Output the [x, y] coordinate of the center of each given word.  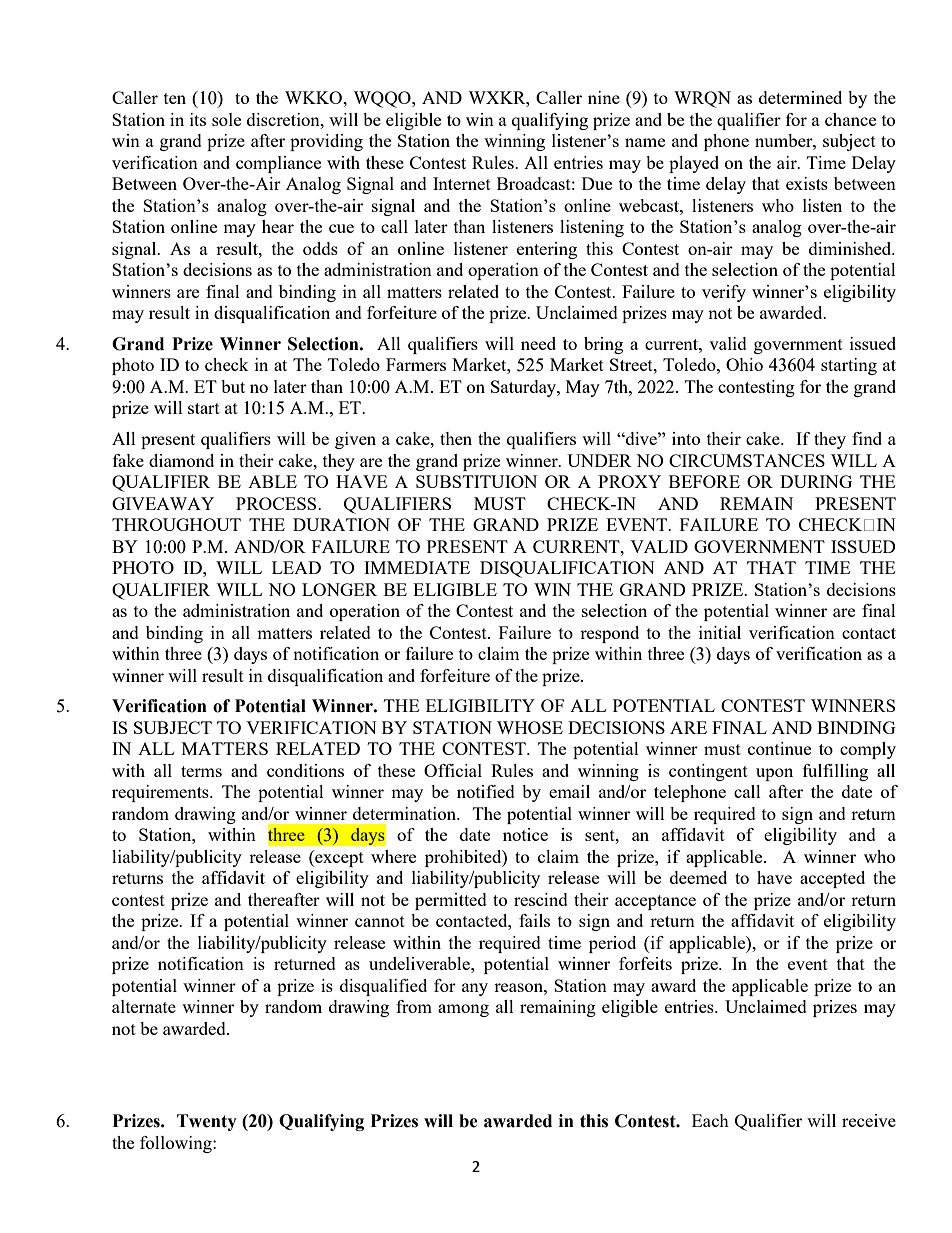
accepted [832, 879]
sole [226, 119]
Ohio [744, 364]
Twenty [207, 1122]
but [233, 386]
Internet [462, 183]
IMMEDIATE [417, 567]
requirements [161, 793]
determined [800, 97]
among [463, 1010]
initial [720, 632]
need [538, 343]
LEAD [296, 567]
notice [525, 834]
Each [710, 1120]
